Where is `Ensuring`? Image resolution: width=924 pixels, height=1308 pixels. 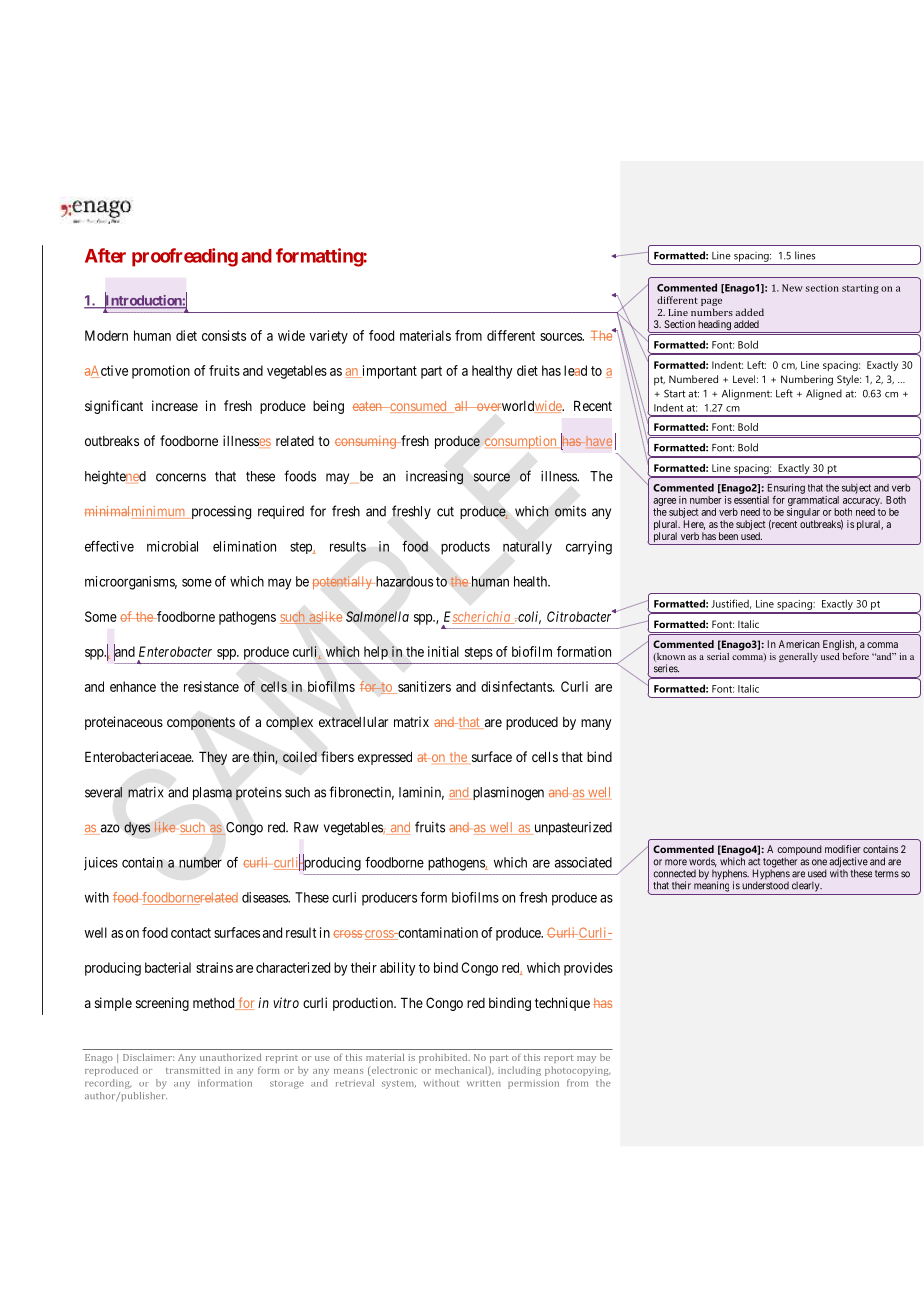 Ensuring is located at coordinates (786, 488).
